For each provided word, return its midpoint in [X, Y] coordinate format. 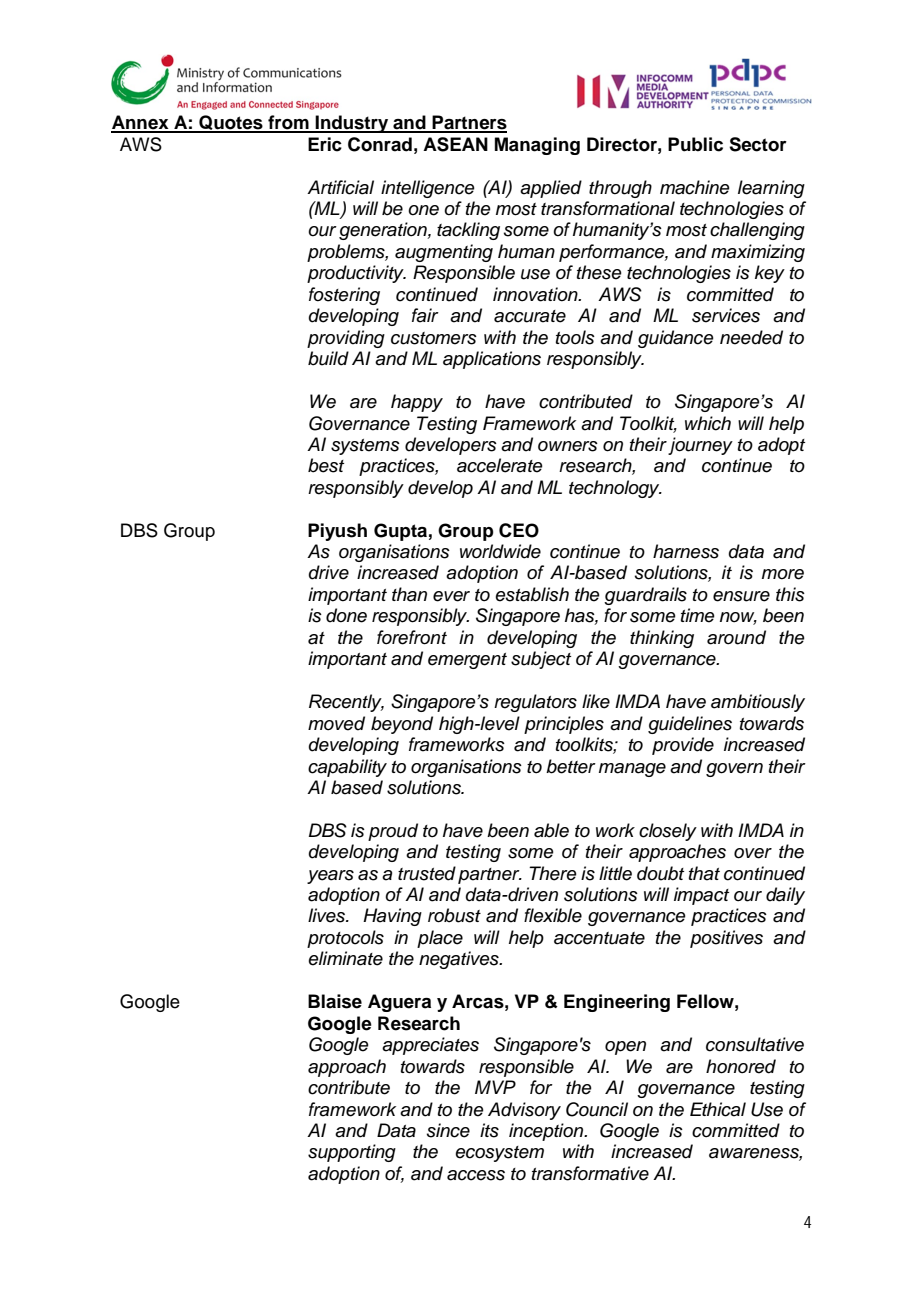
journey [700, 446]
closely [668, 832]
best [326, 465]
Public [695, 144]
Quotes [231, 124]
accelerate [500, 465]
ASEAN [455, 144]
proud [393, 832]
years [330, 877]
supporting [352, 1153]
